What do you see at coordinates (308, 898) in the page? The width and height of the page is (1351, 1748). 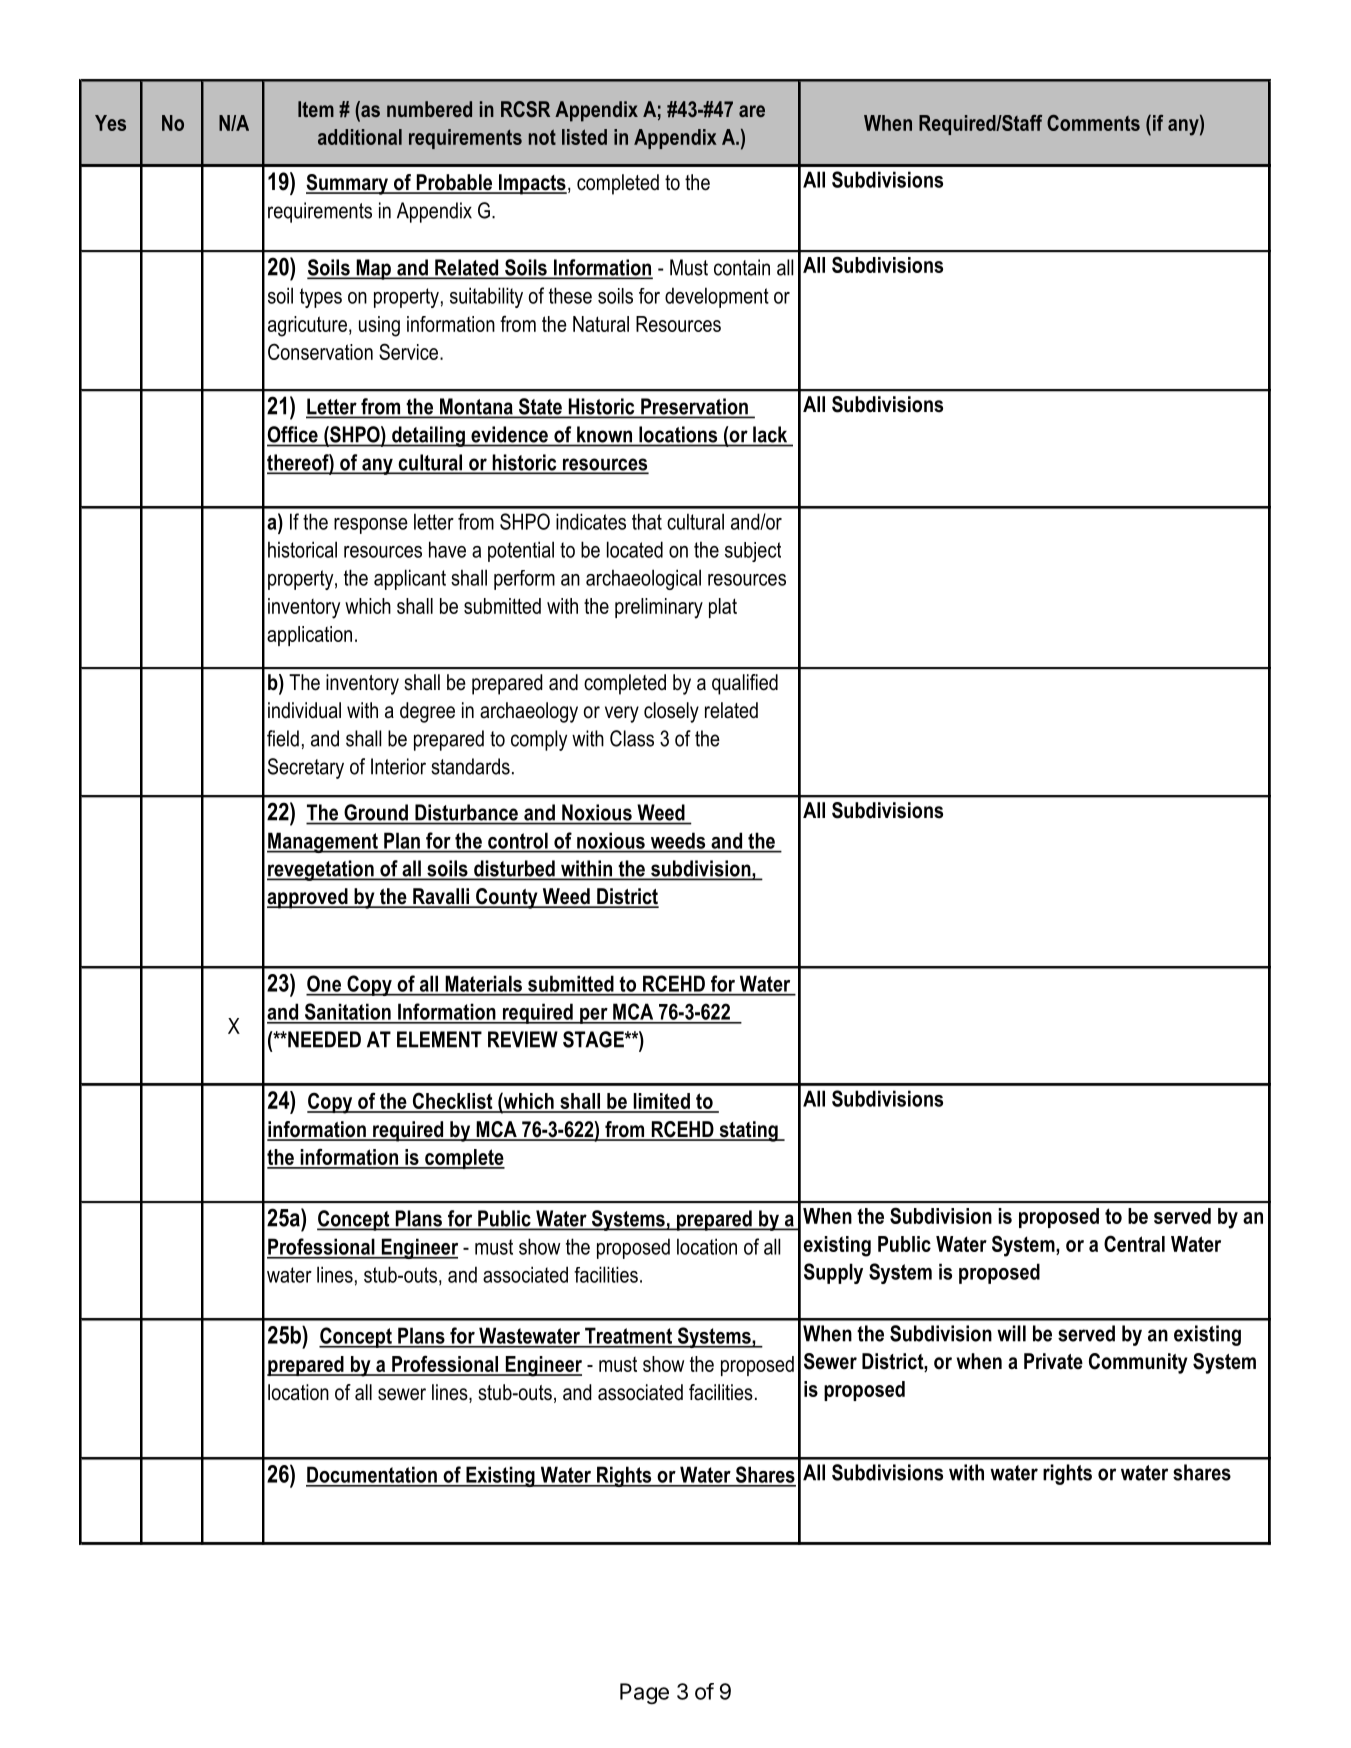 I see `approved` at bounding box center [308, 898].
